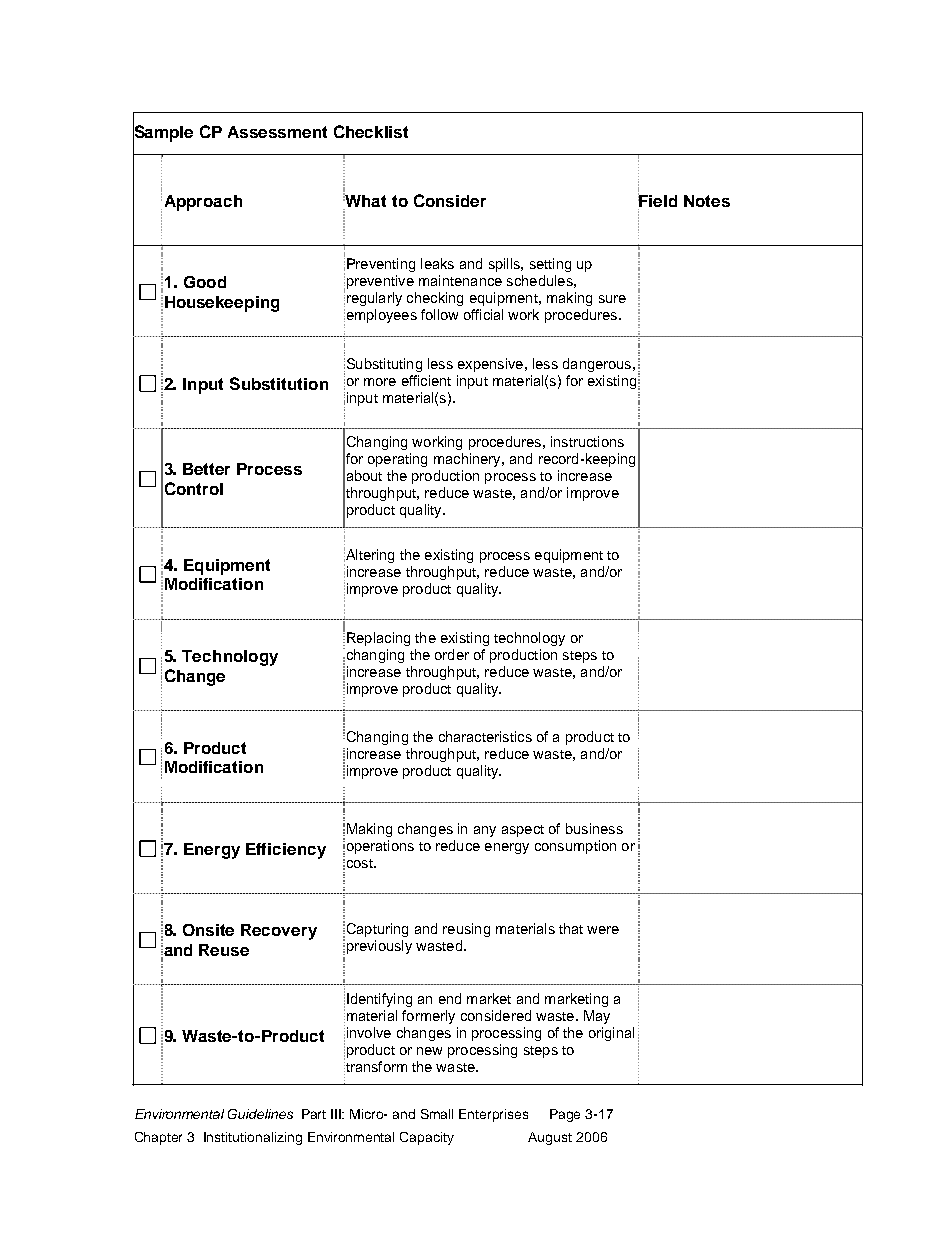 The height and width of the document is (1233, 952). Describe the element at coordinates (208, 930) in the document. I see `Onsite` at that location.
